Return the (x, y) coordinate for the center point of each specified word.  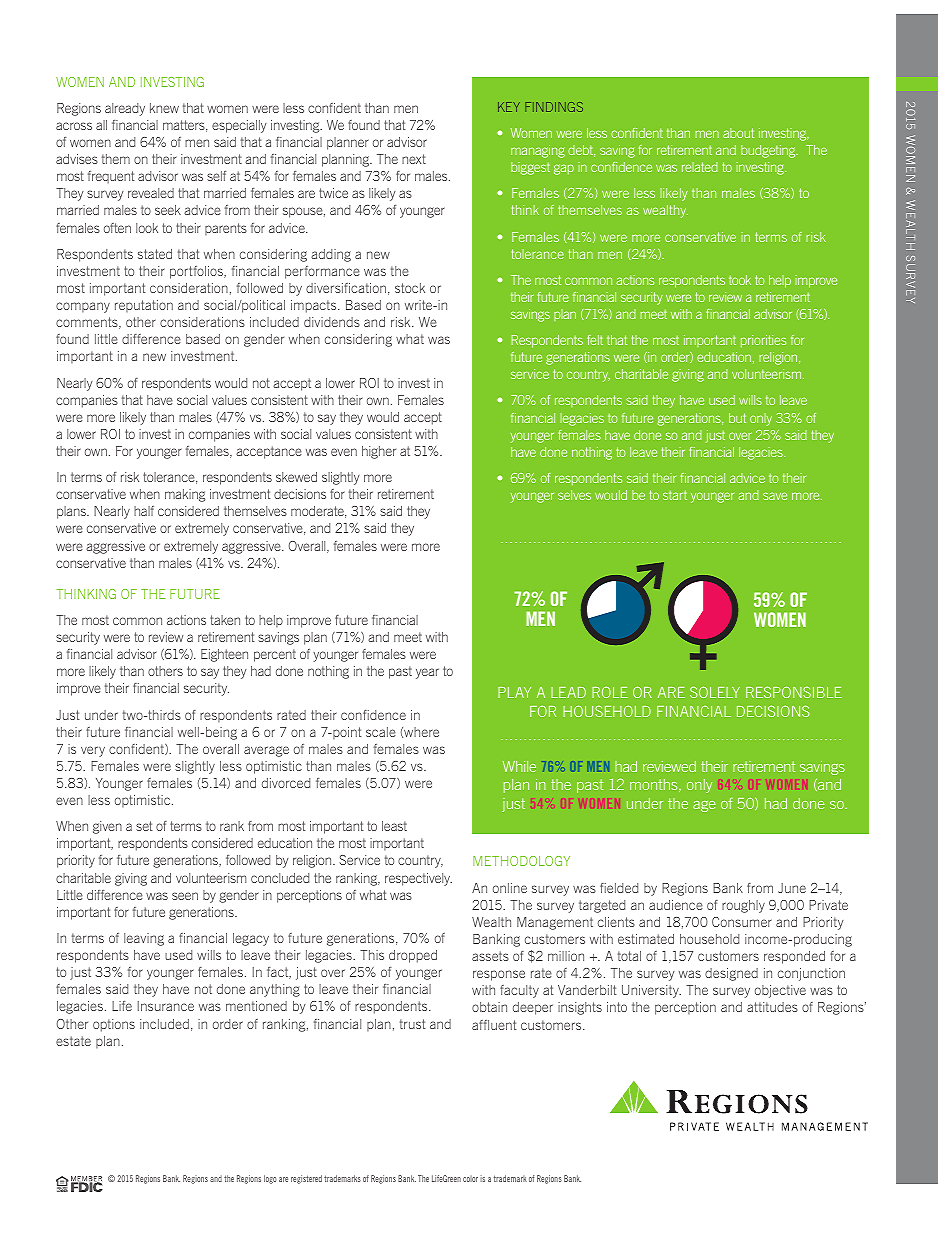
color (470, 1178)
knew (164, 108)
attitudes (772, 1007)
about (738, 133)
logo (270, 1179)
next (414, 159)
